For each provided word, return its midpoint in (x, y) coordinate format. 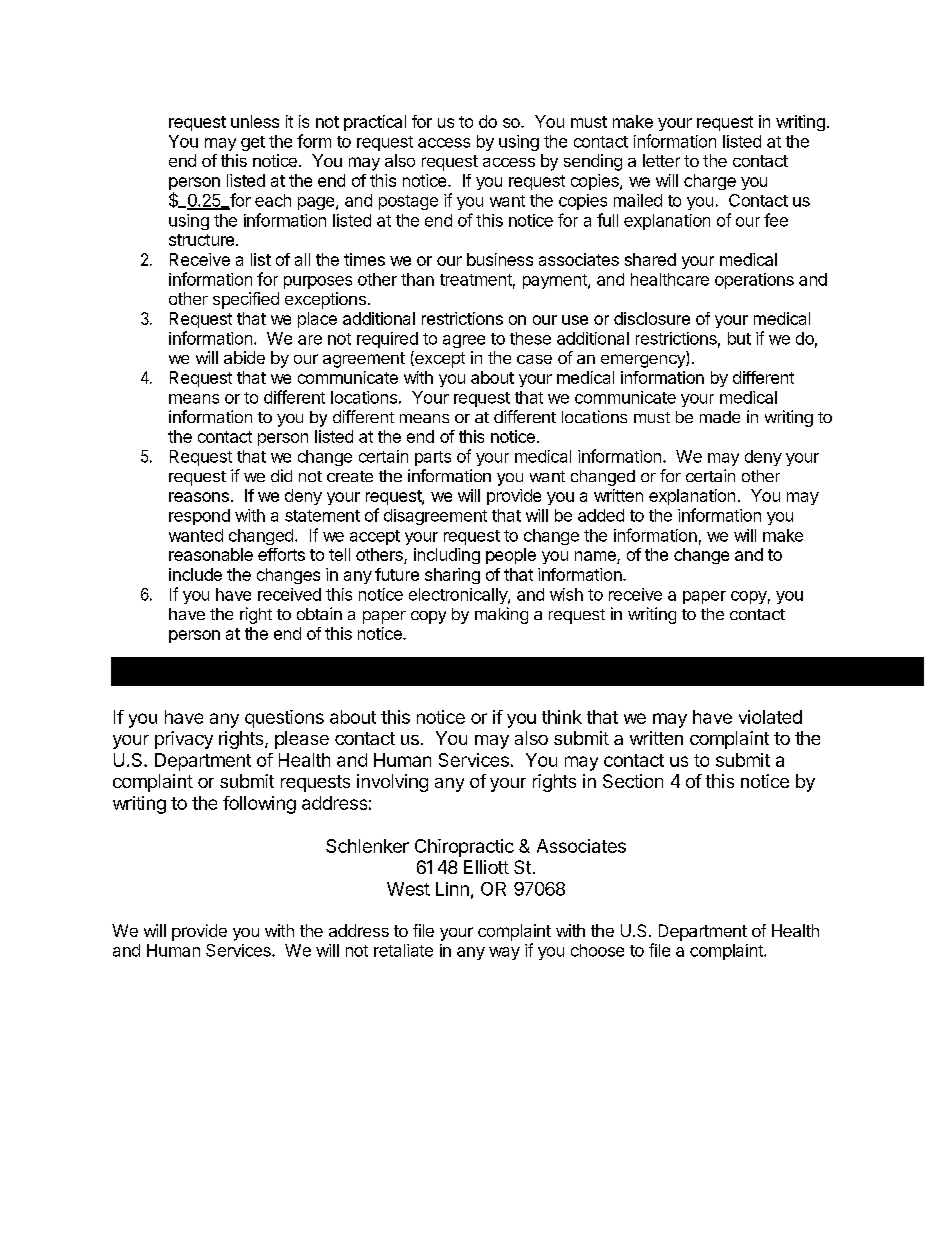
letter (661, 160)
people (511, 556)
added (601, 515)
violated (770, 717)
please (302, 740)
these (530, 338)
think (562, 717)
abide (244, 357)
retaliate (403, 950)
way (504, 953)
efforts (281, 554)
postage (408, 202)
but (739, 338)
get (253, 143)
